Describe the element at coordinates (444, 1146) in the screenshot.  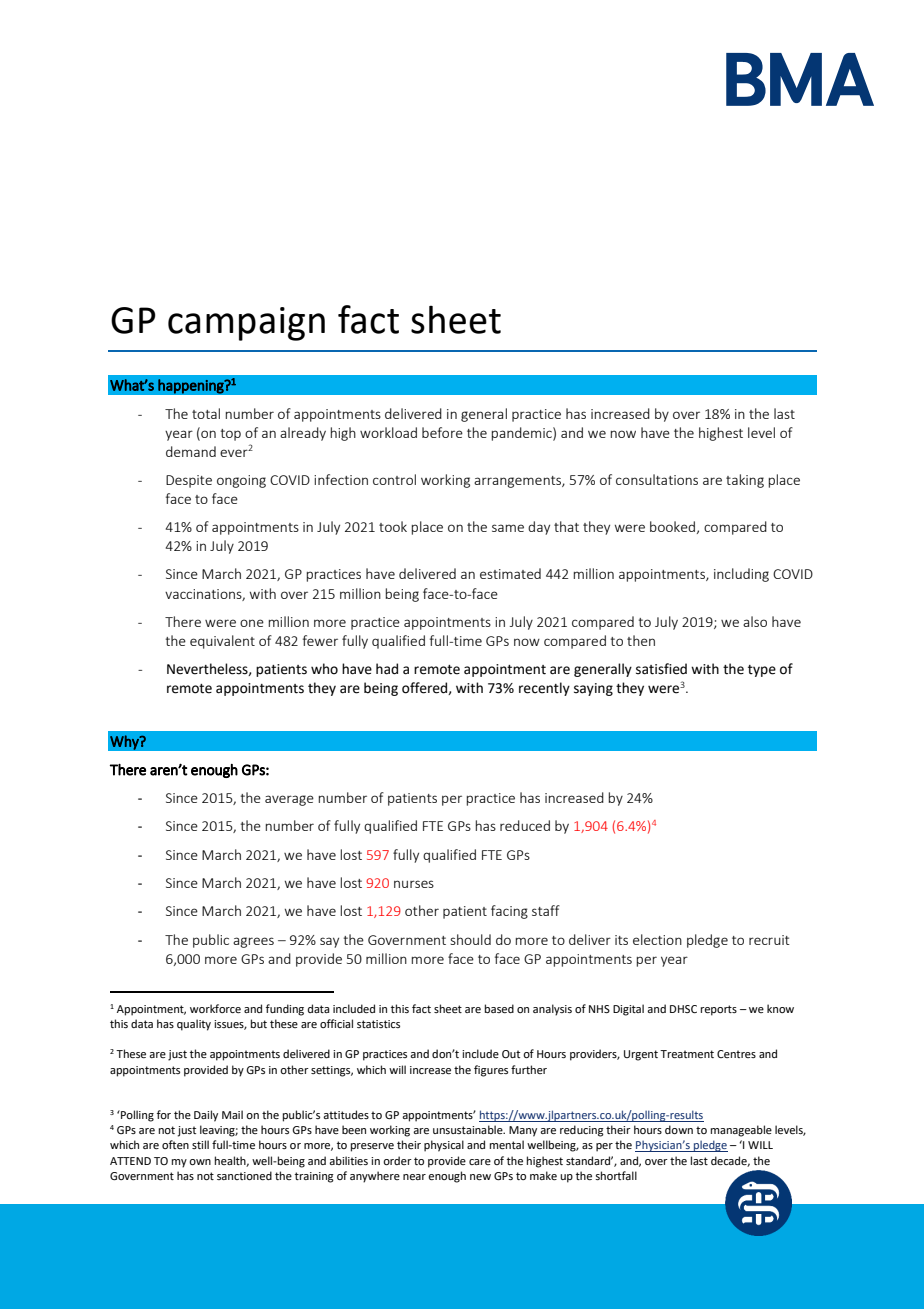
I see `physical` at that location.
